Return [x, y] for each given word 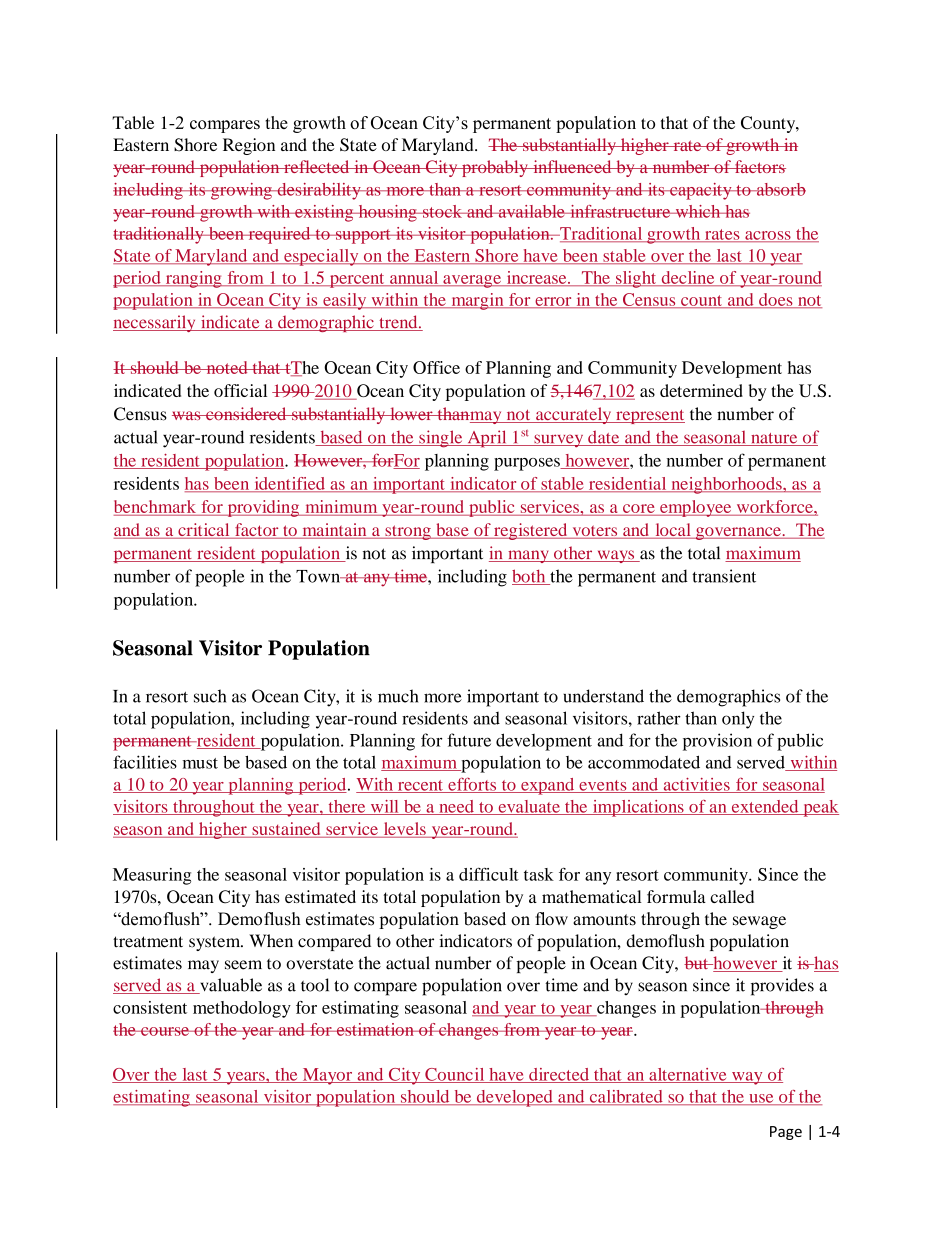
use [761, 1099]
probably [495, 168]
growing [241, 191]
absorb [780, 189]
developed [514, 1098]
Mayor [327, 1076]
